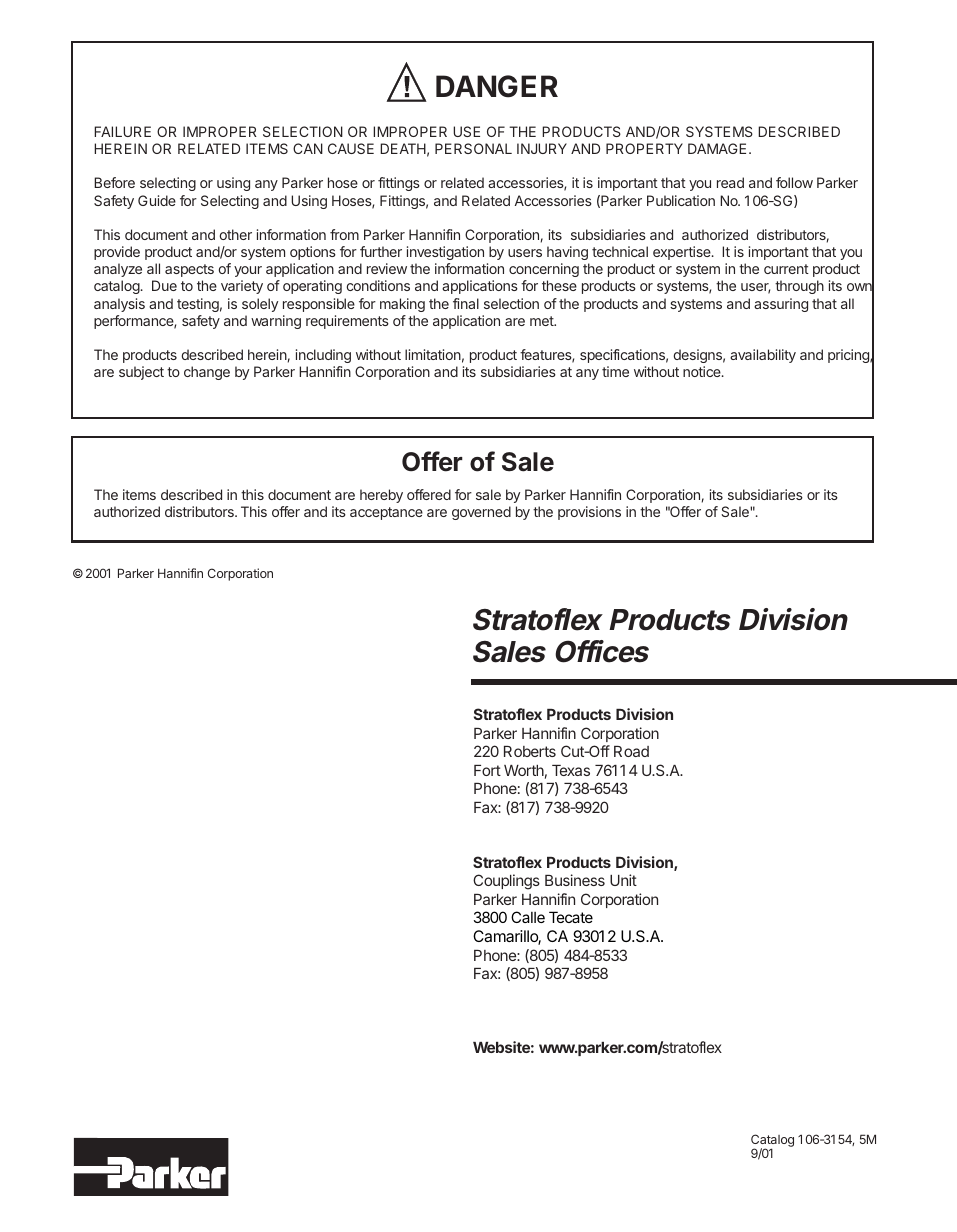  I want to click on hereby, so click(381, 496).
